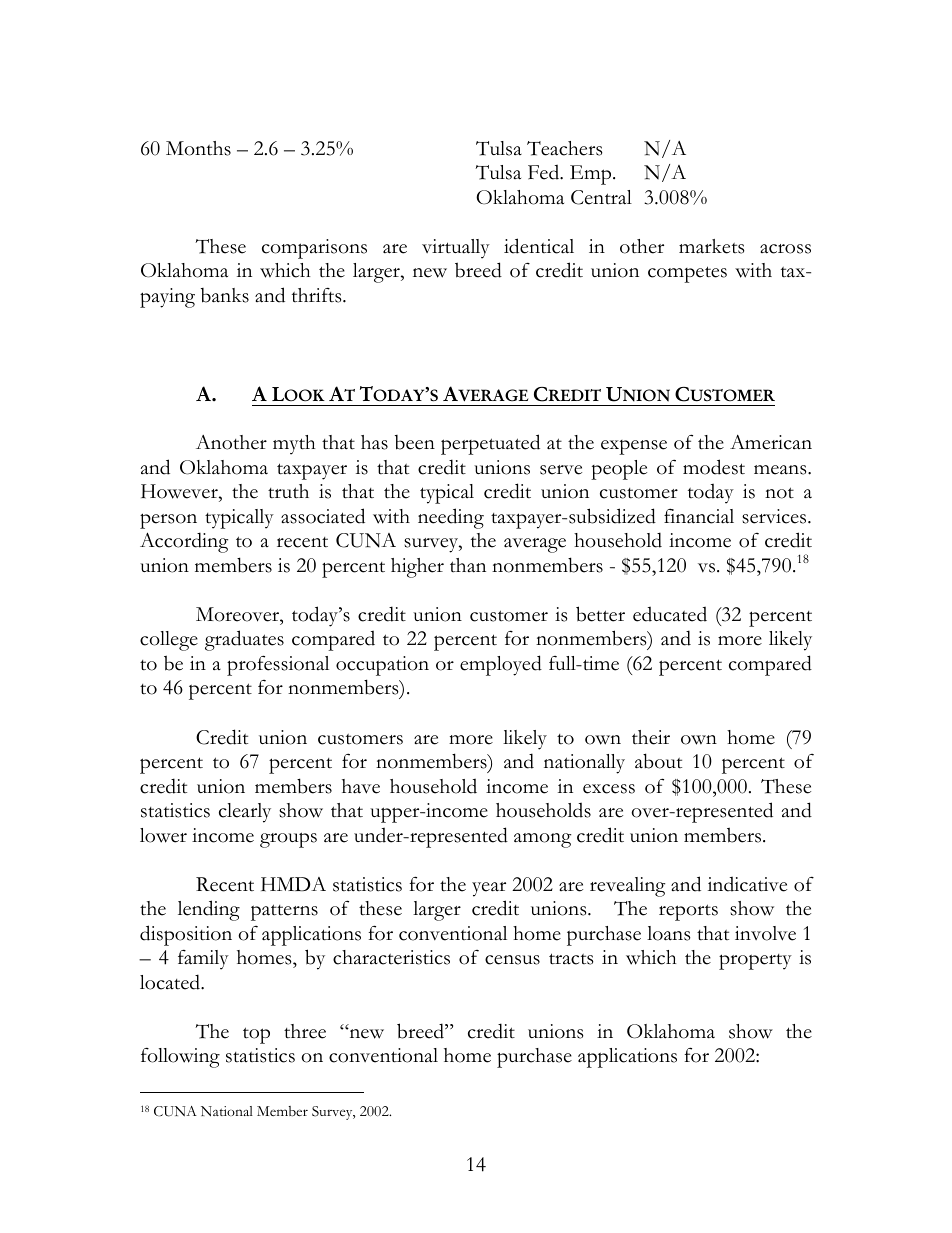 This screenshot has height=1233, width=952. Describe the element at coordinates (658, 761) in the screenshot. I see `about` at that location.
